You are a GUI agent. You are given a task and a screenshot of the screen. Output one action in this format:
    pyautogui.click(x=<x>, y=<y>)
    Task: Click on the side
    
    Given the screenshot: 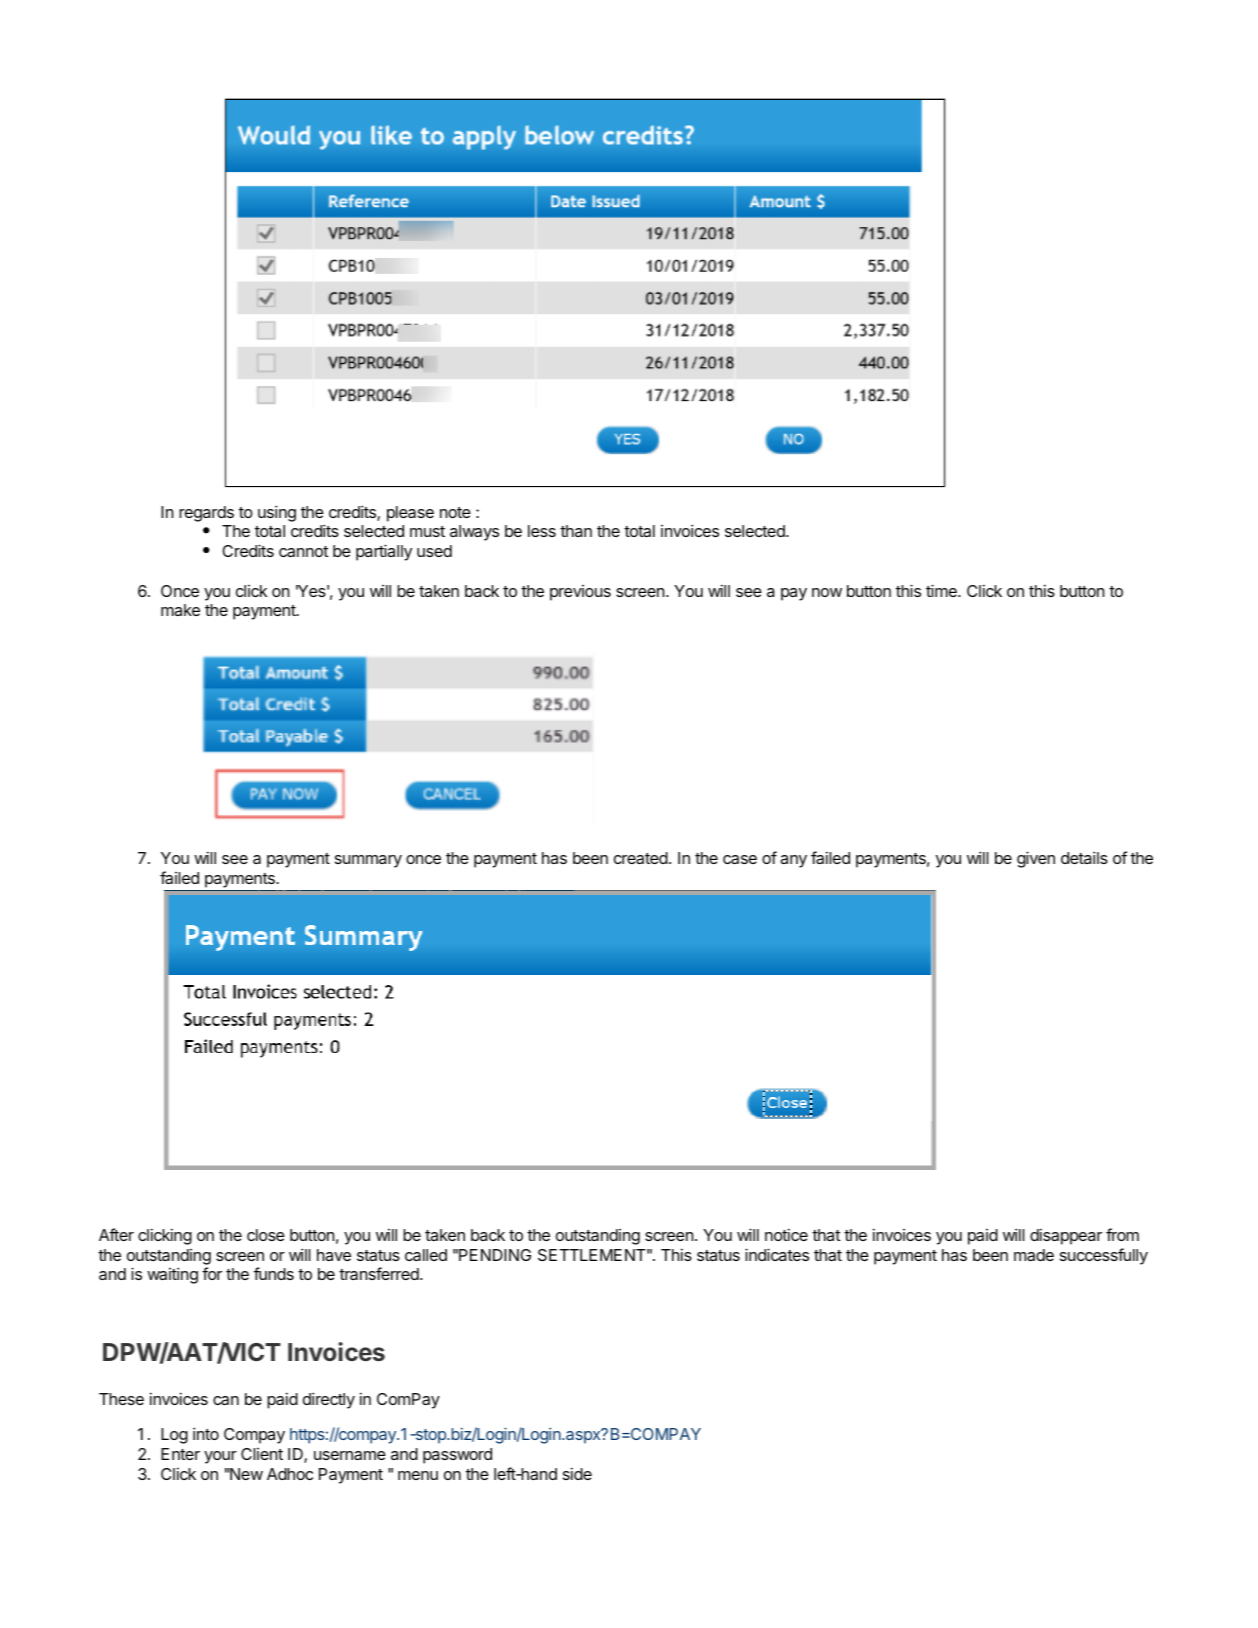 What is the action you would take?
    pyautogui.click(x=577, y=1473)
